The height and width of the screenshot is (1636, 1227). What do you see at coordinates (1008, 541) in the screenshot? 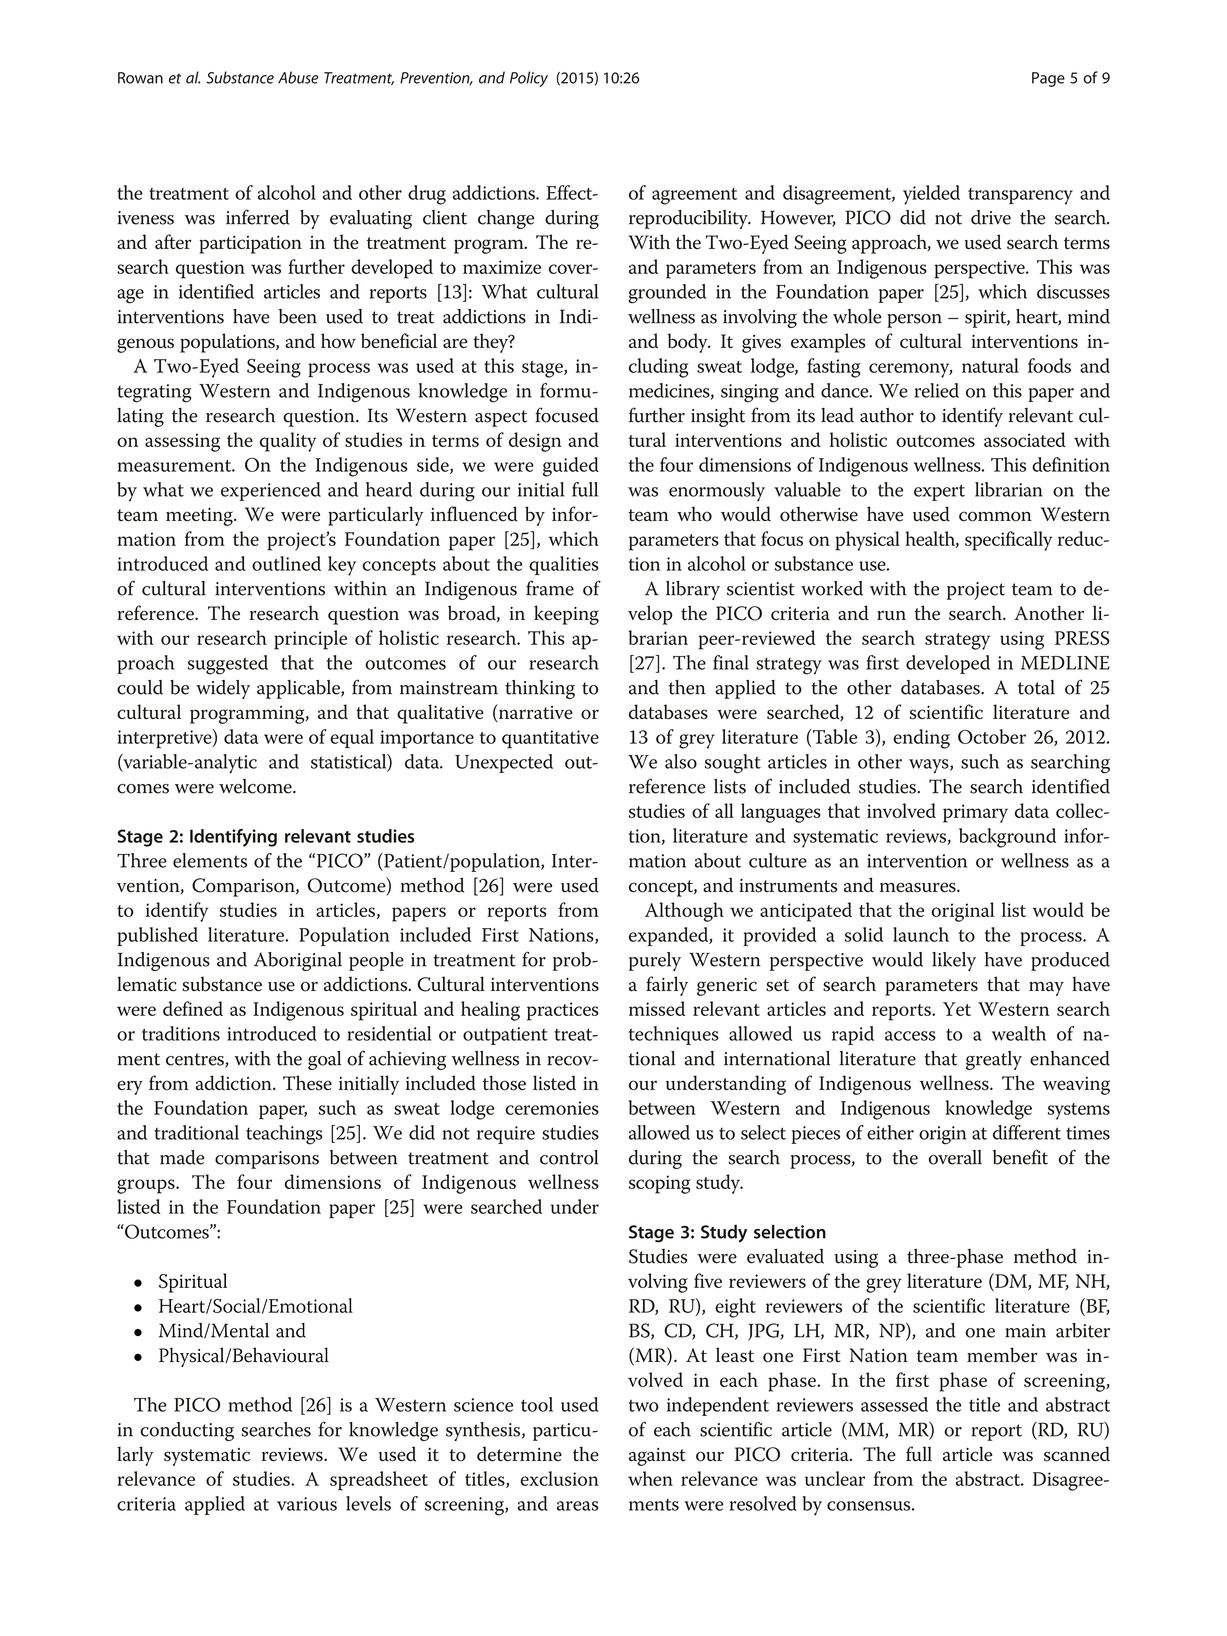
I see `specifically` at bounding box center [1008, 541].
